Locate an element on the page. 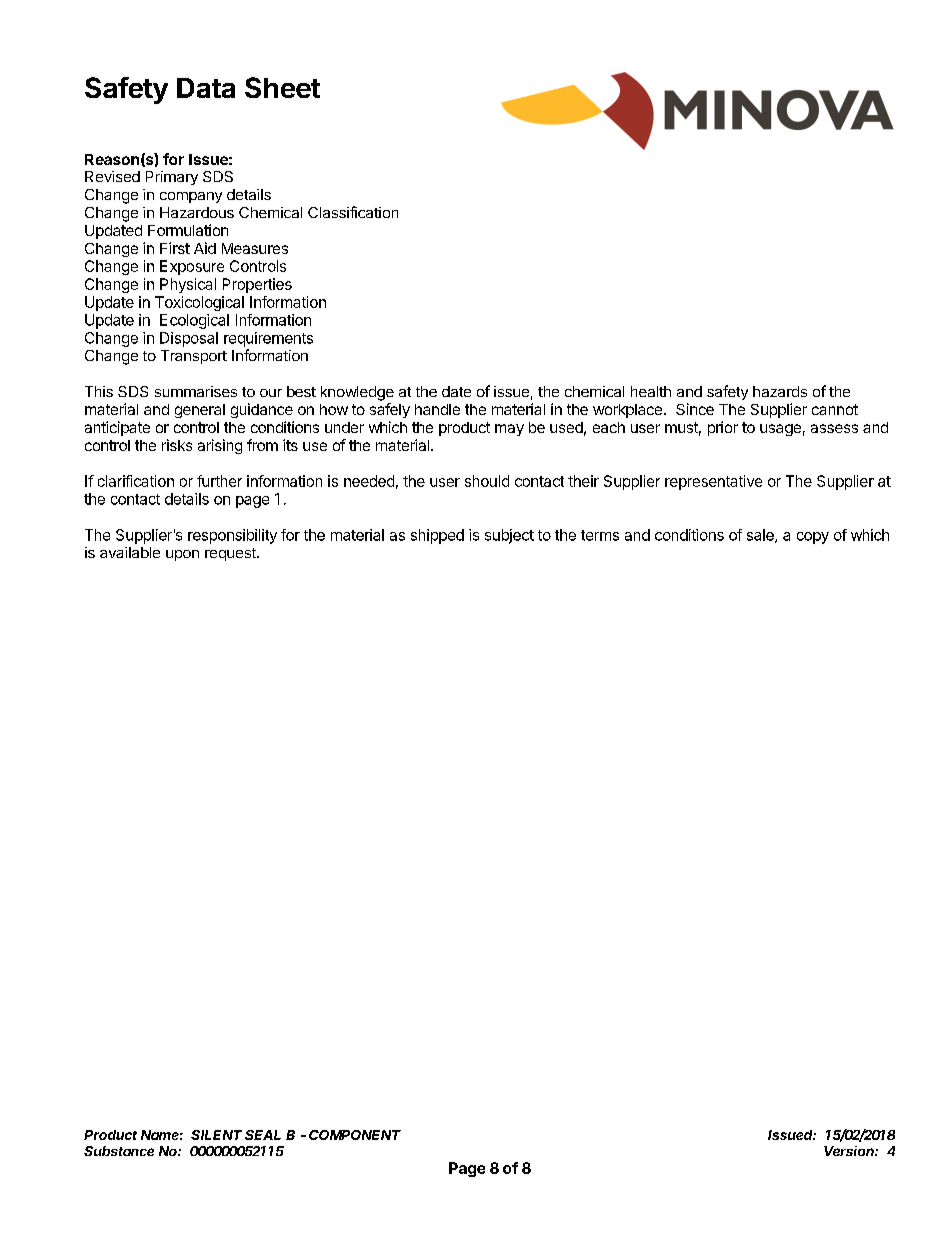  Data is located at coordinates (206, 88).
